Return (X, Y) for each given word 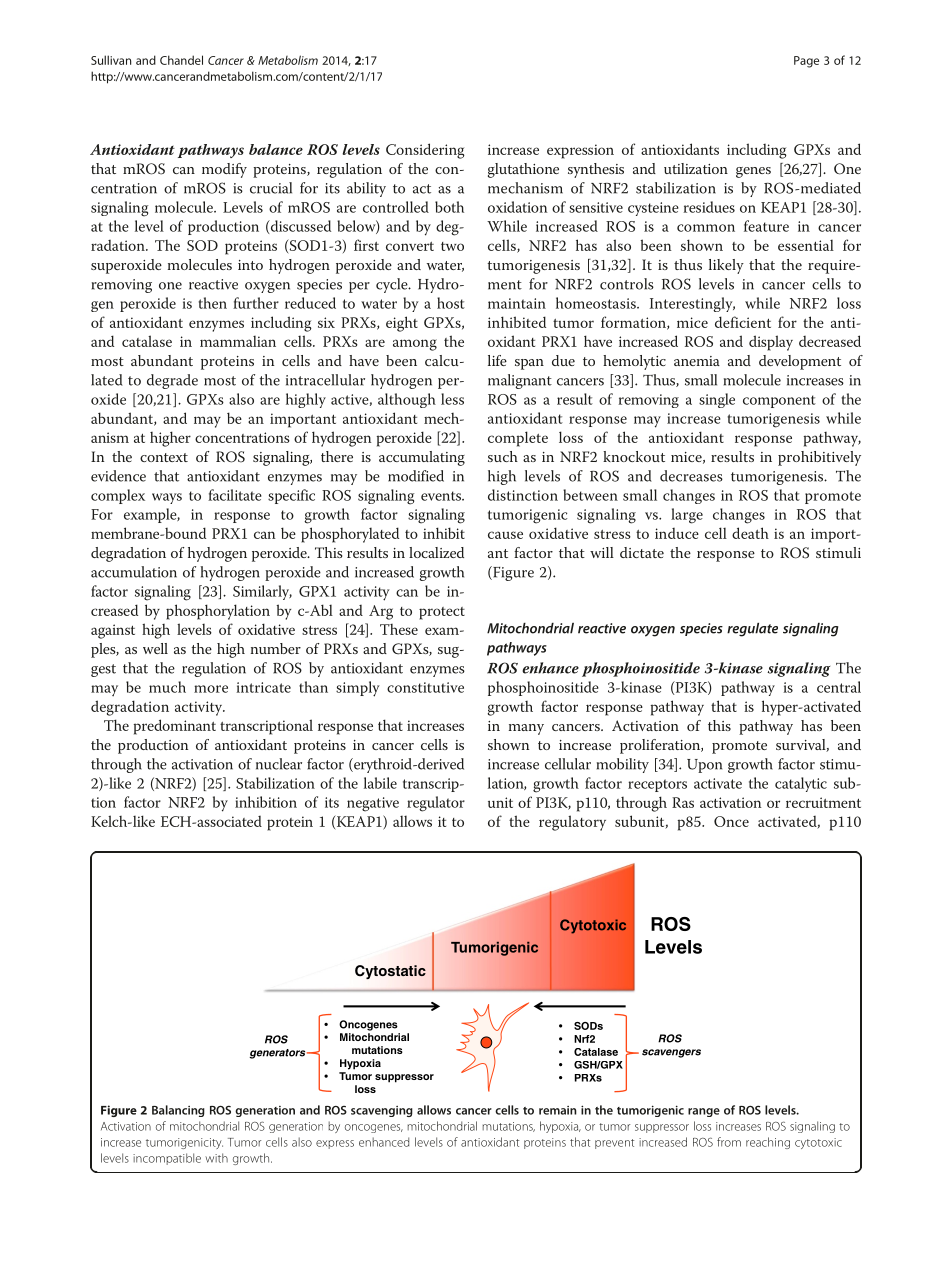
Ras (683, 802)
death (750, 533)
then (212, 303)
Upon (704, 766)
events (442, 496)
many (526, 729)
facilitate (235, 495)
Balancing (178, 1111)
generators (278, 1054)
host (451, 303)
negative (373, 804)
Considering (425, 151)
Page (806, 62)
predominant (175, 727)
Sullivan (111, 60)
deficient (743, 322)
